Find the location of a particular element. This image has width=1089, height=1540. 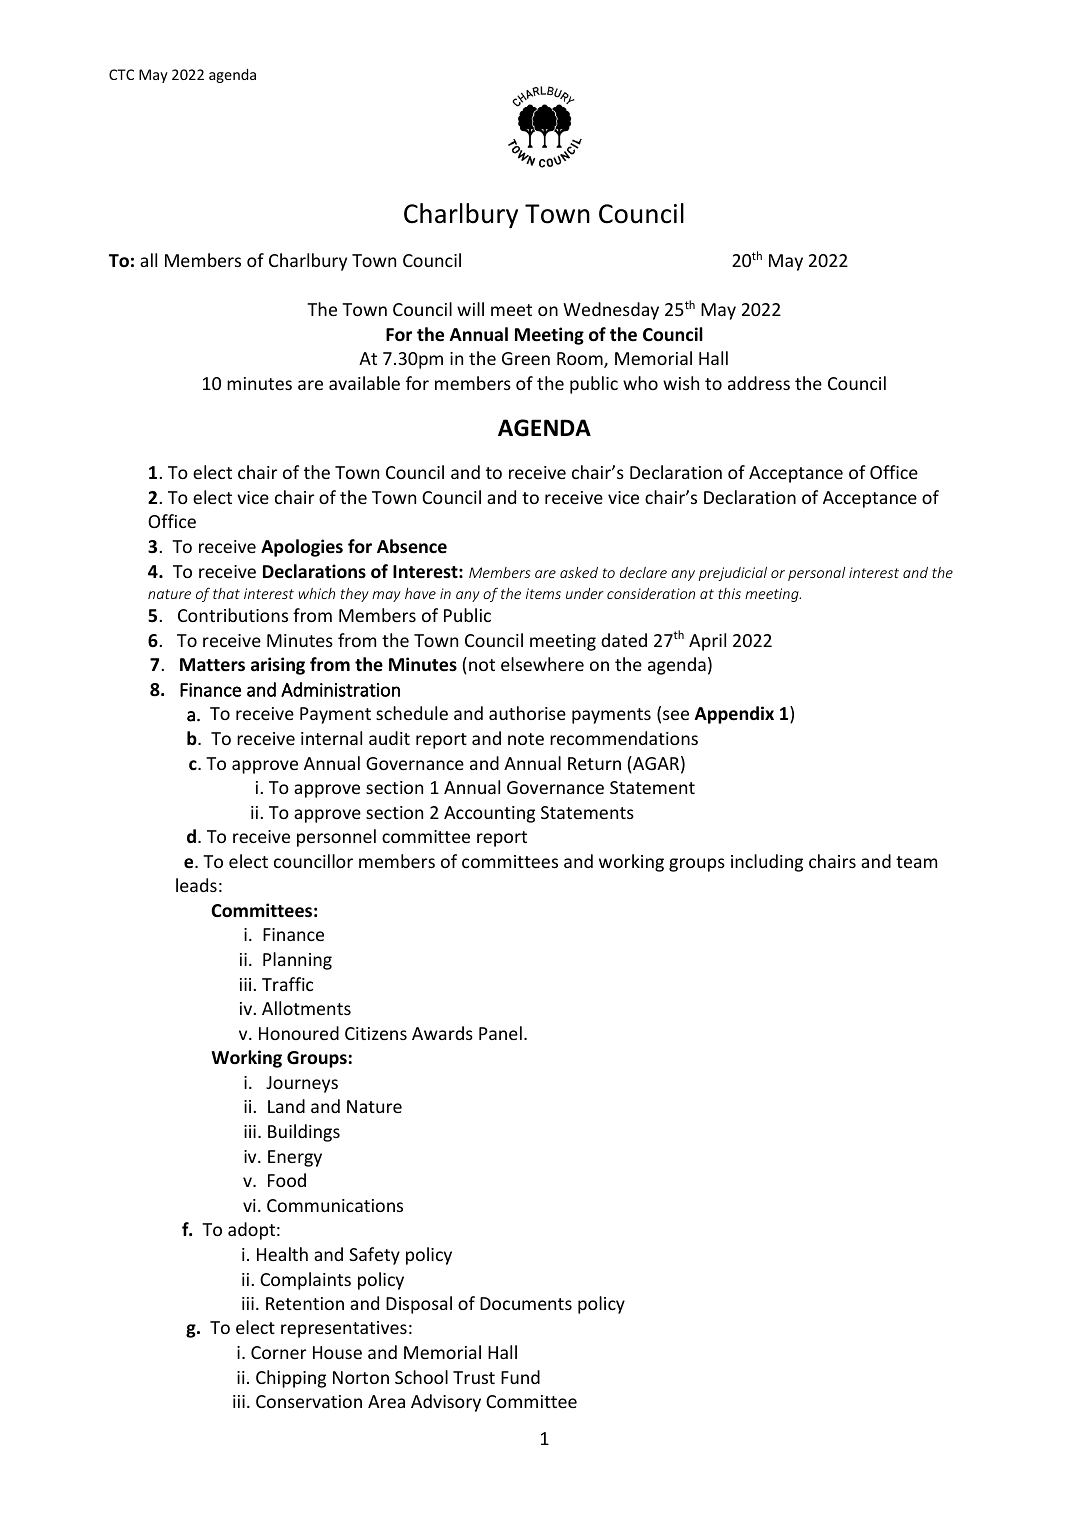

will is located at coordinates (470, 309).
